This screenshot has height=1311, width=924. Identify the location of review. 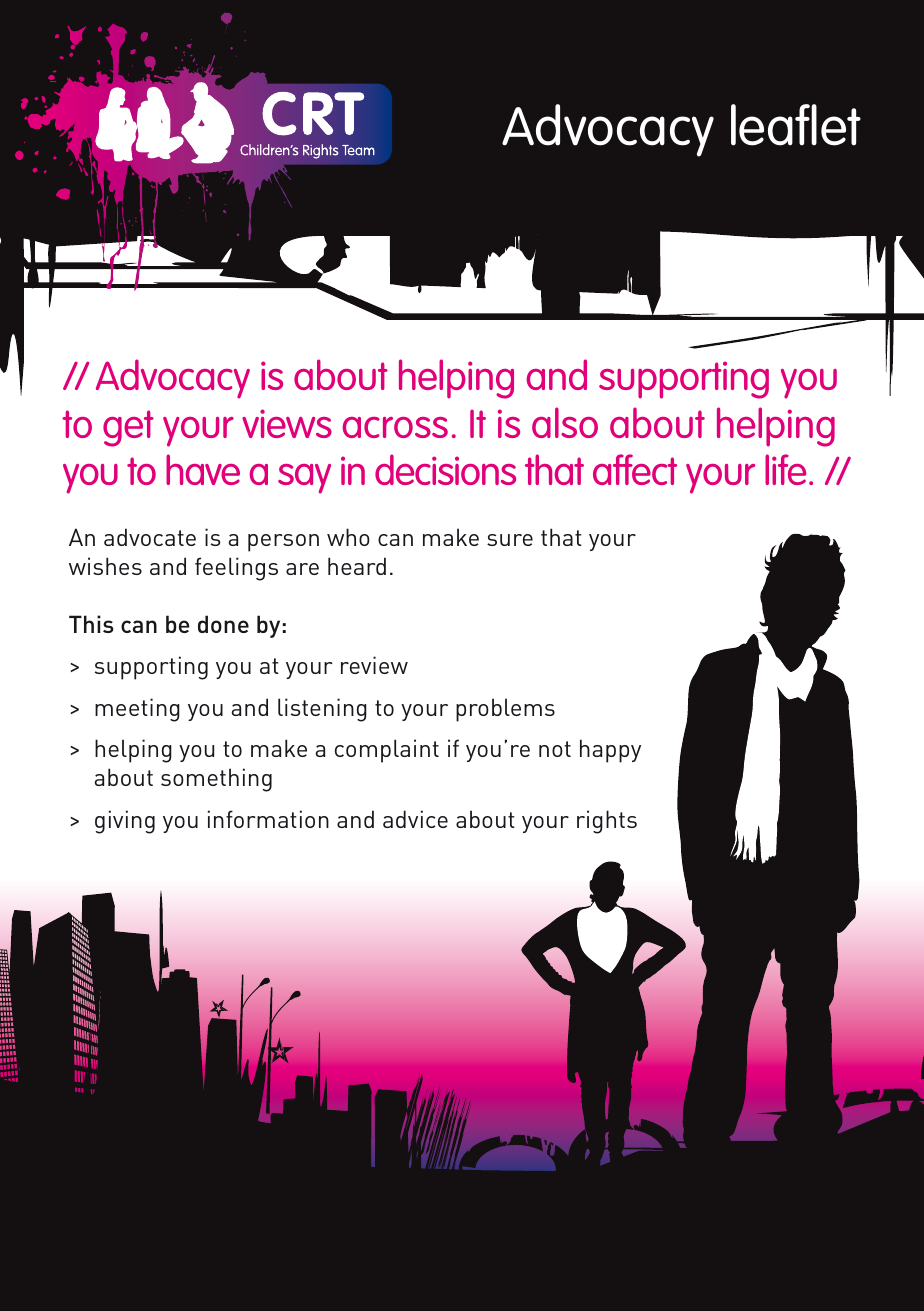
(374, 665).
